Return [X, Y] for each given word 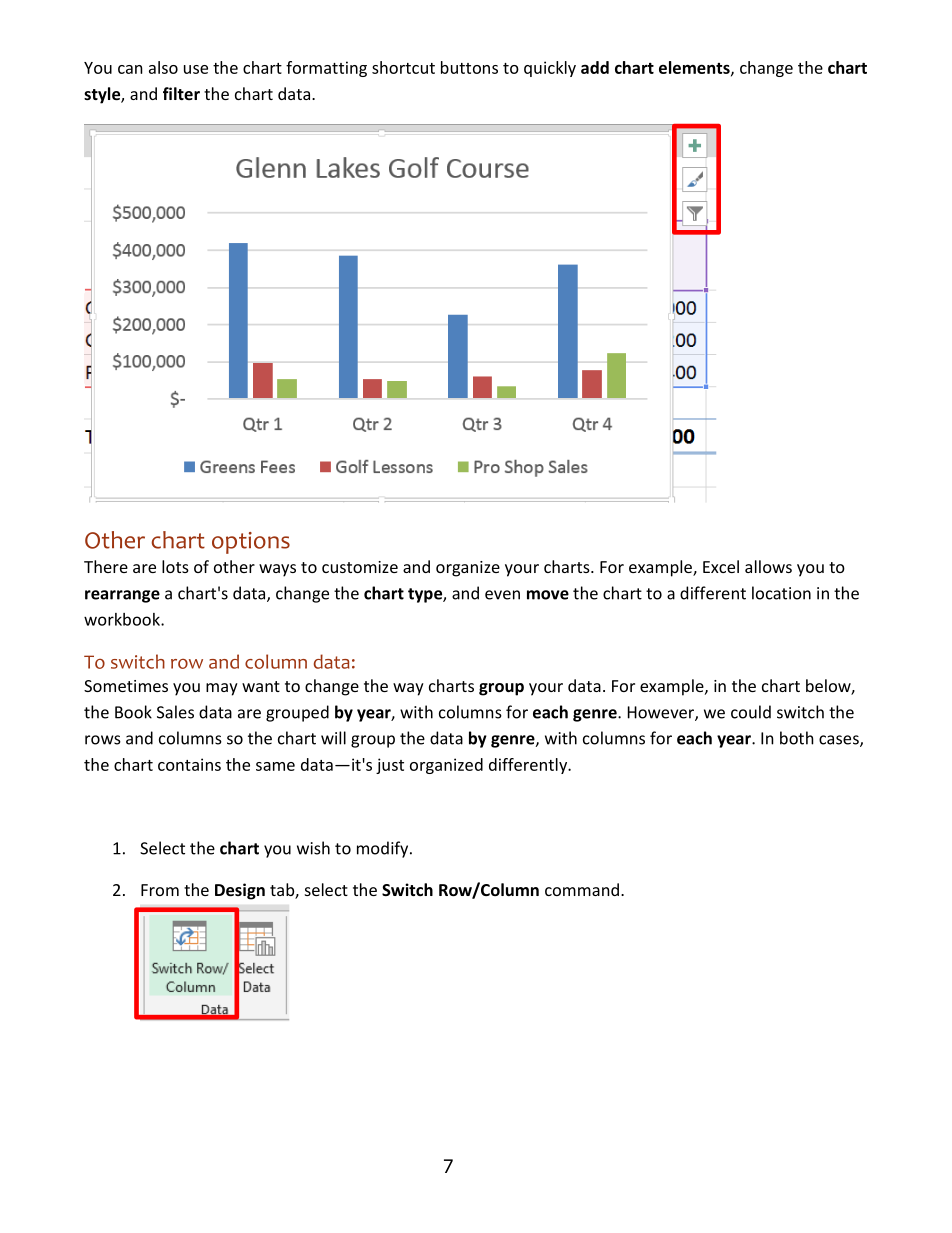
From [160, 890]
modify [384, 849]
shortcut [403, 67]
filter [181, 93]
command [582, 889]
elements [695, 68]
